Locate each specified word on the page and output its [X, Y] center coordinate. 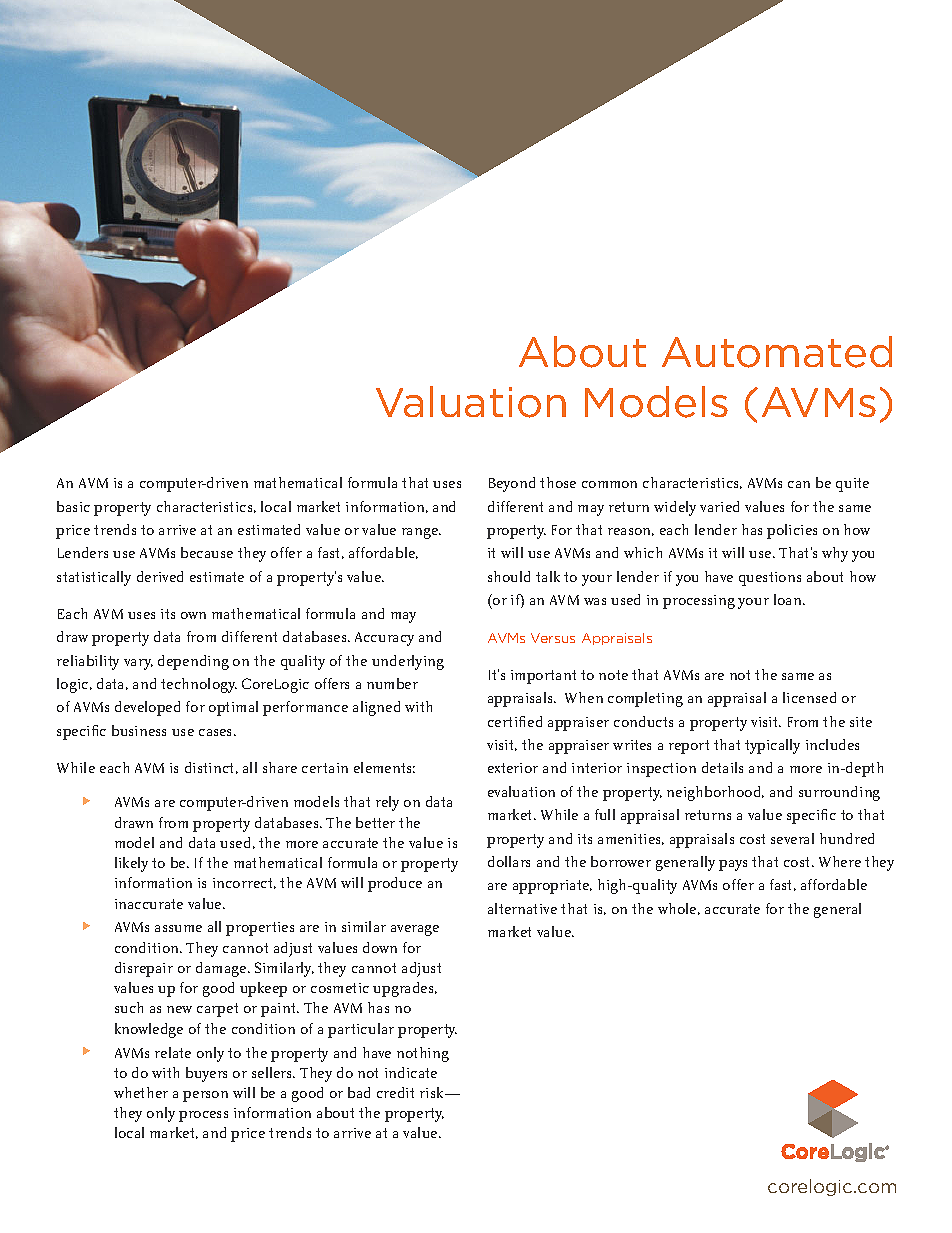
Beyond [512, 484]
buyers [206, 1074]
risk [433, 1092]
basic [73, 506]
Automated [777, 352]
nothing [423, 1054]
